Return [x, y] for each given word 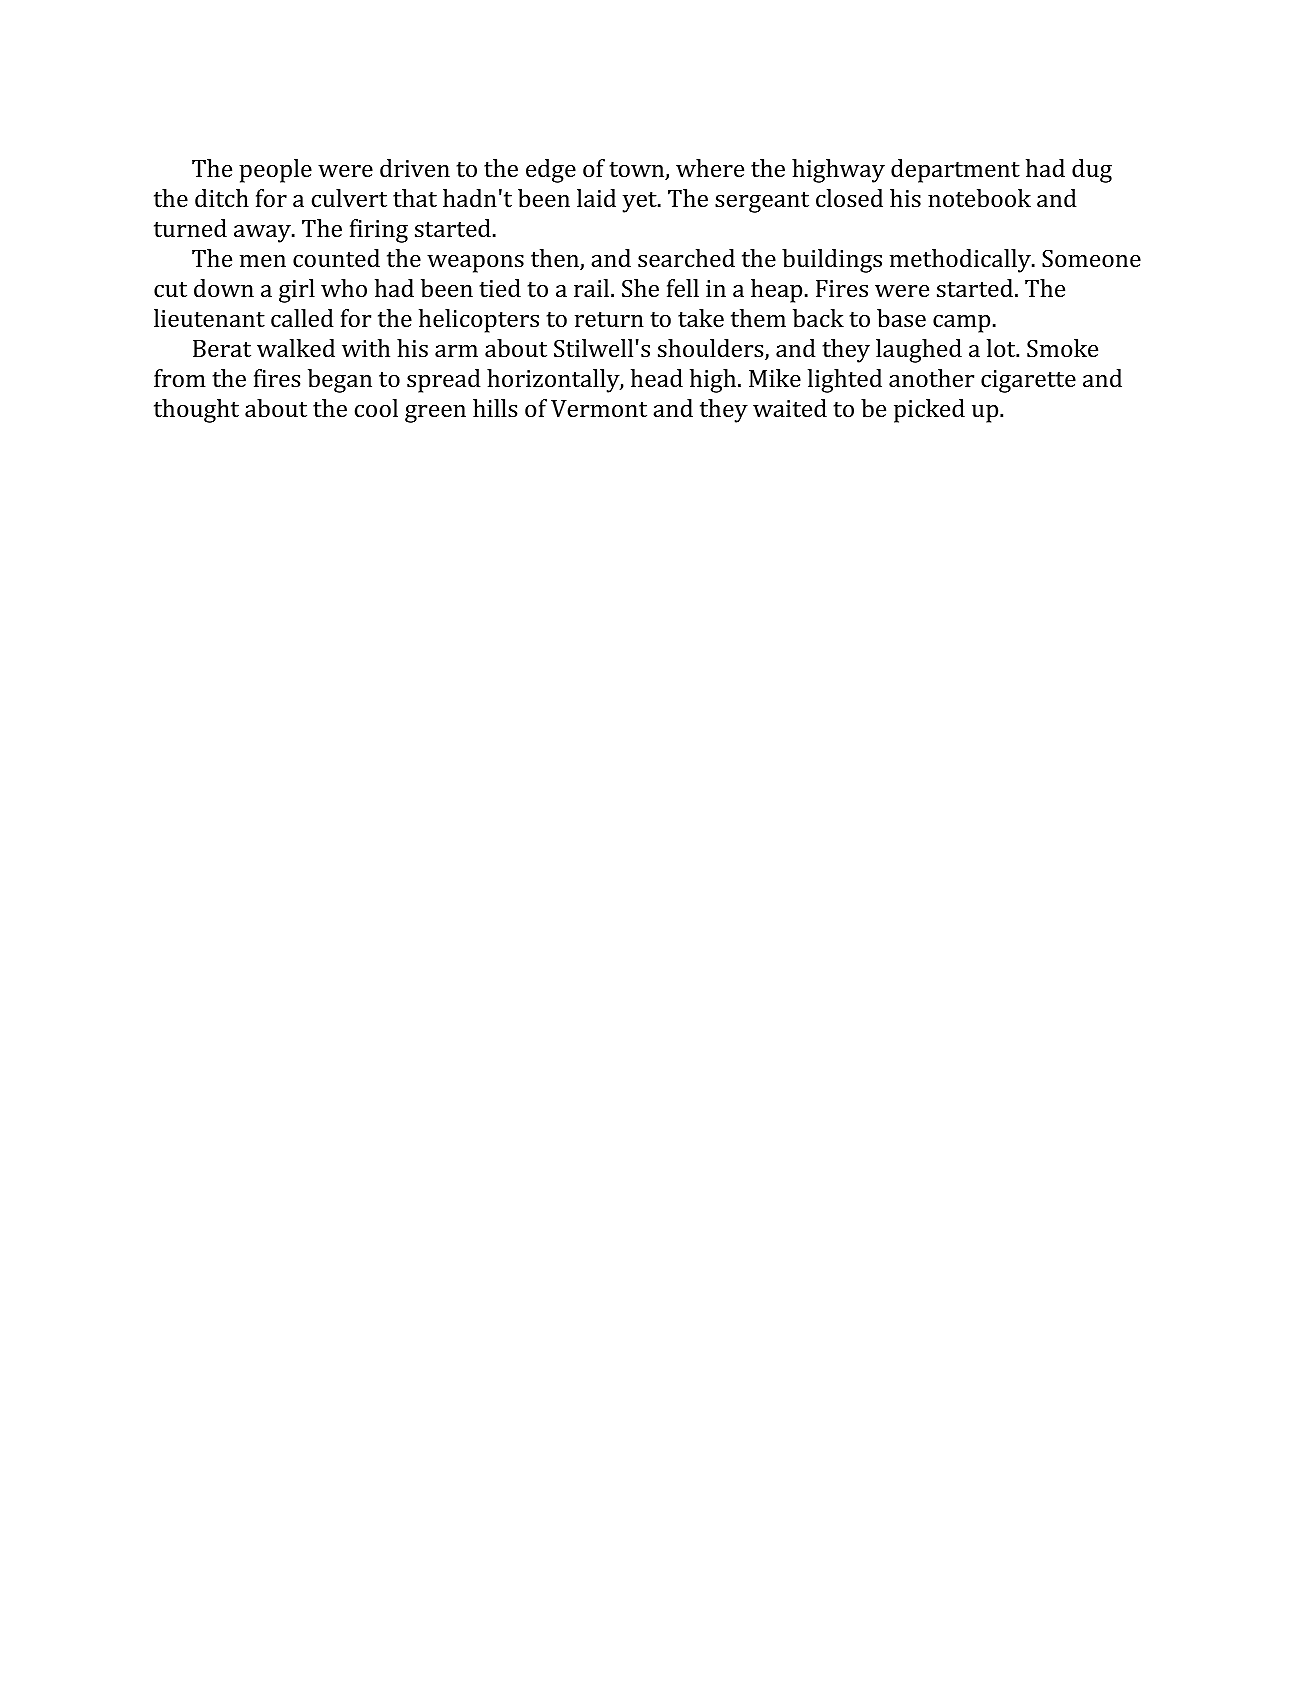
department [955, 171]
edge [551, 171]
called [302, 318]
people [275, 171]
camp [961, 324]
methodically [961, 261]
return [609, 319]
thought [196, 411]
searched [686, 258]
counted [336, 258]
